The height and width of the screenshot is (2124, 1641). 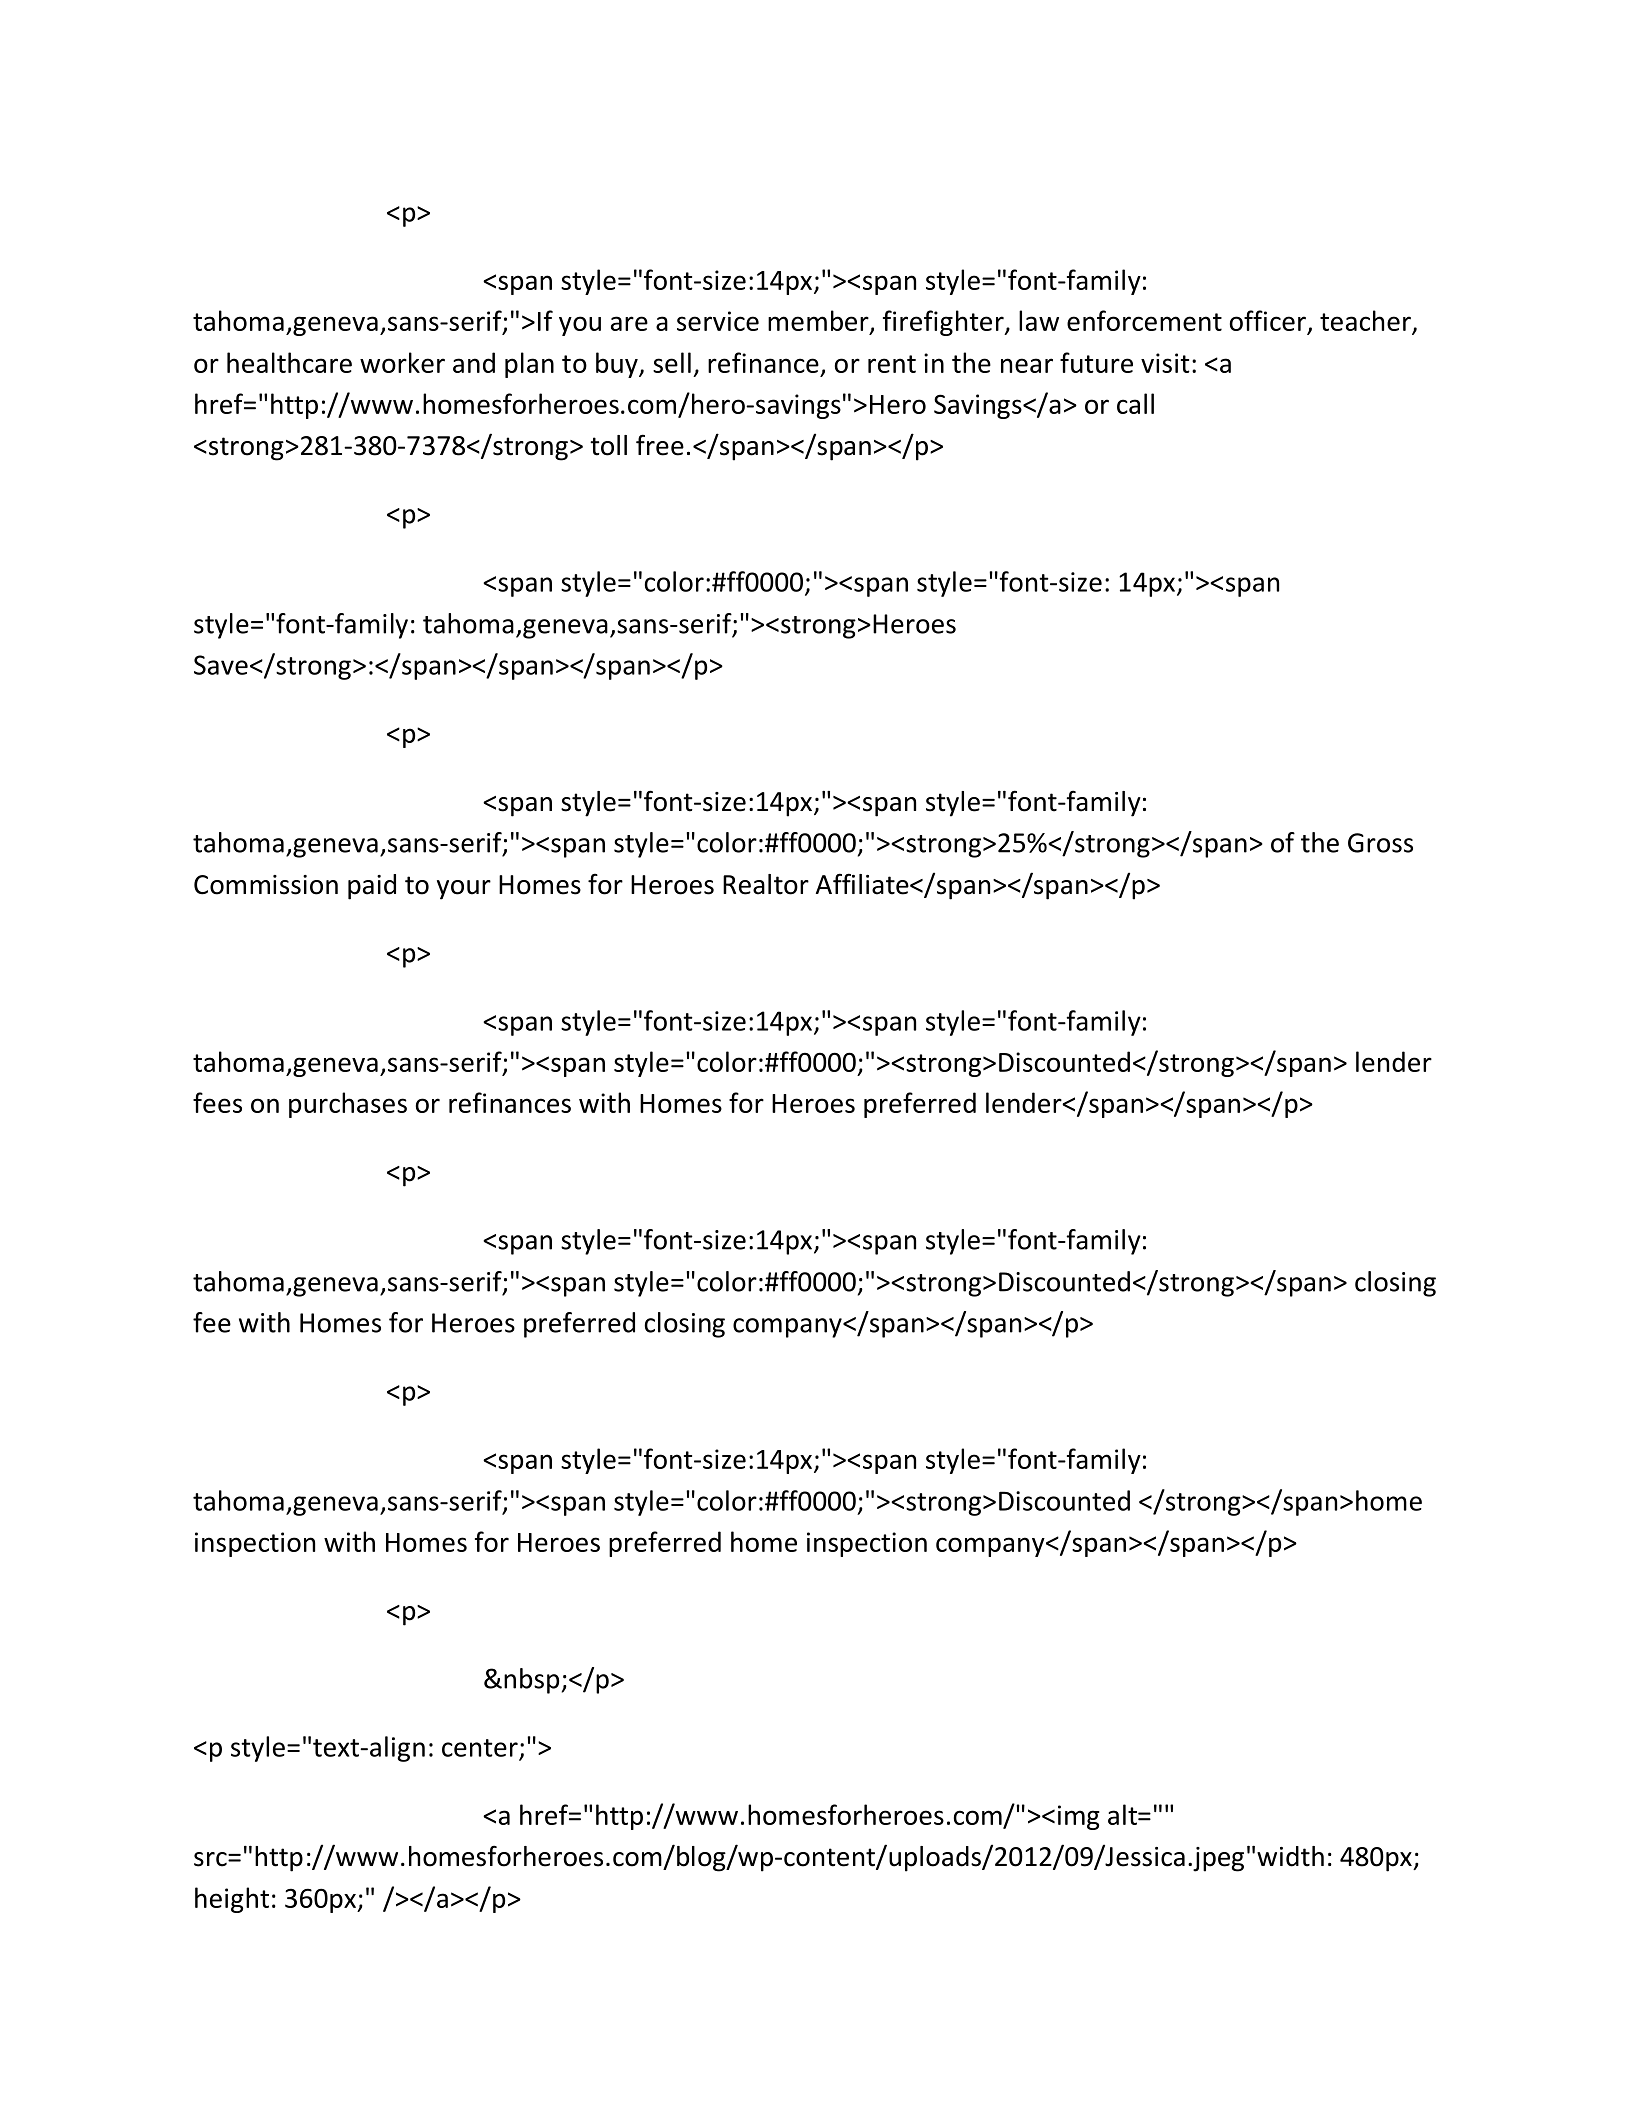 What do you see at coordinates (1135, 403) in the screenshot?
I see `call` at bounding box center [1135, 403].
